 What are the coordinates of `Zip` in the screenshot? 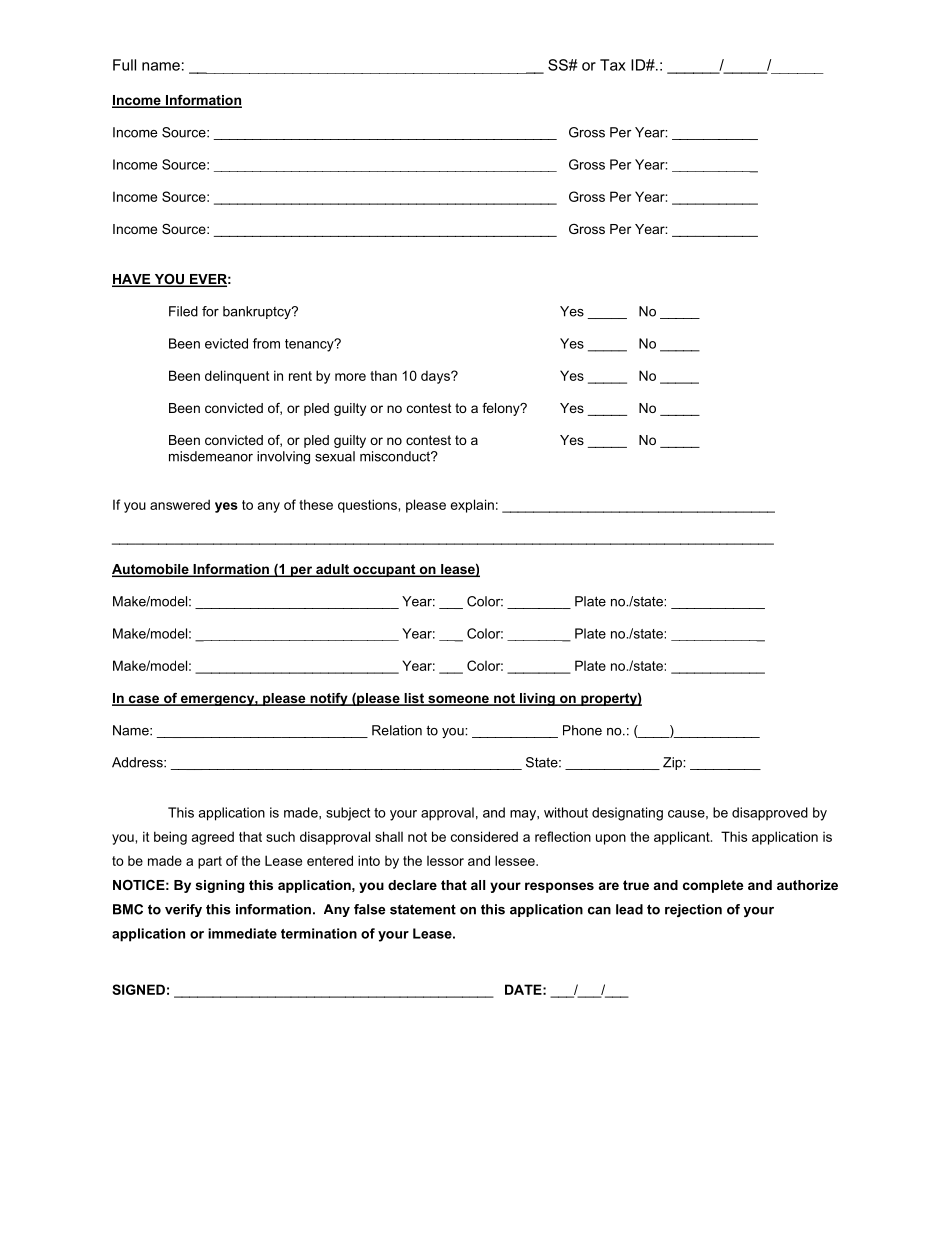 It's located at (673, 763).
